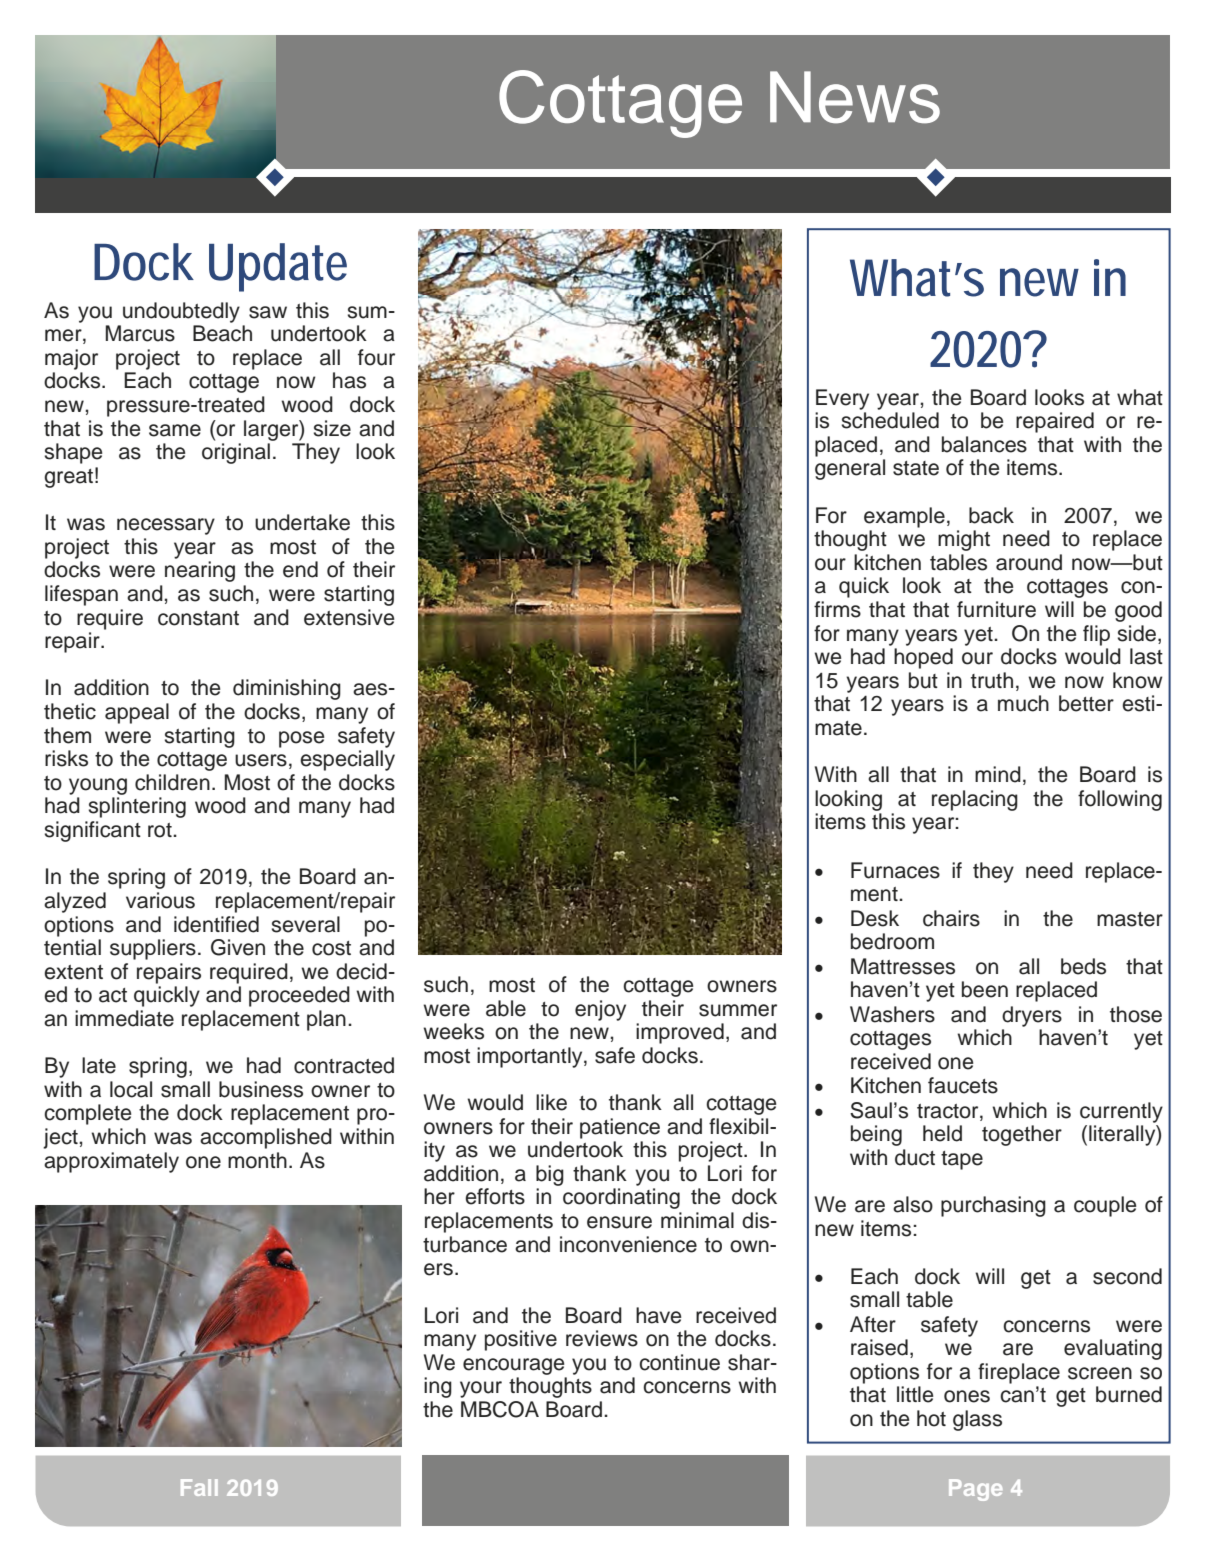 This image has width=1207, height=1562. What do you see at coordinates (347, 760) in the image?
I see `especially` at bounding box center [347, 760].
